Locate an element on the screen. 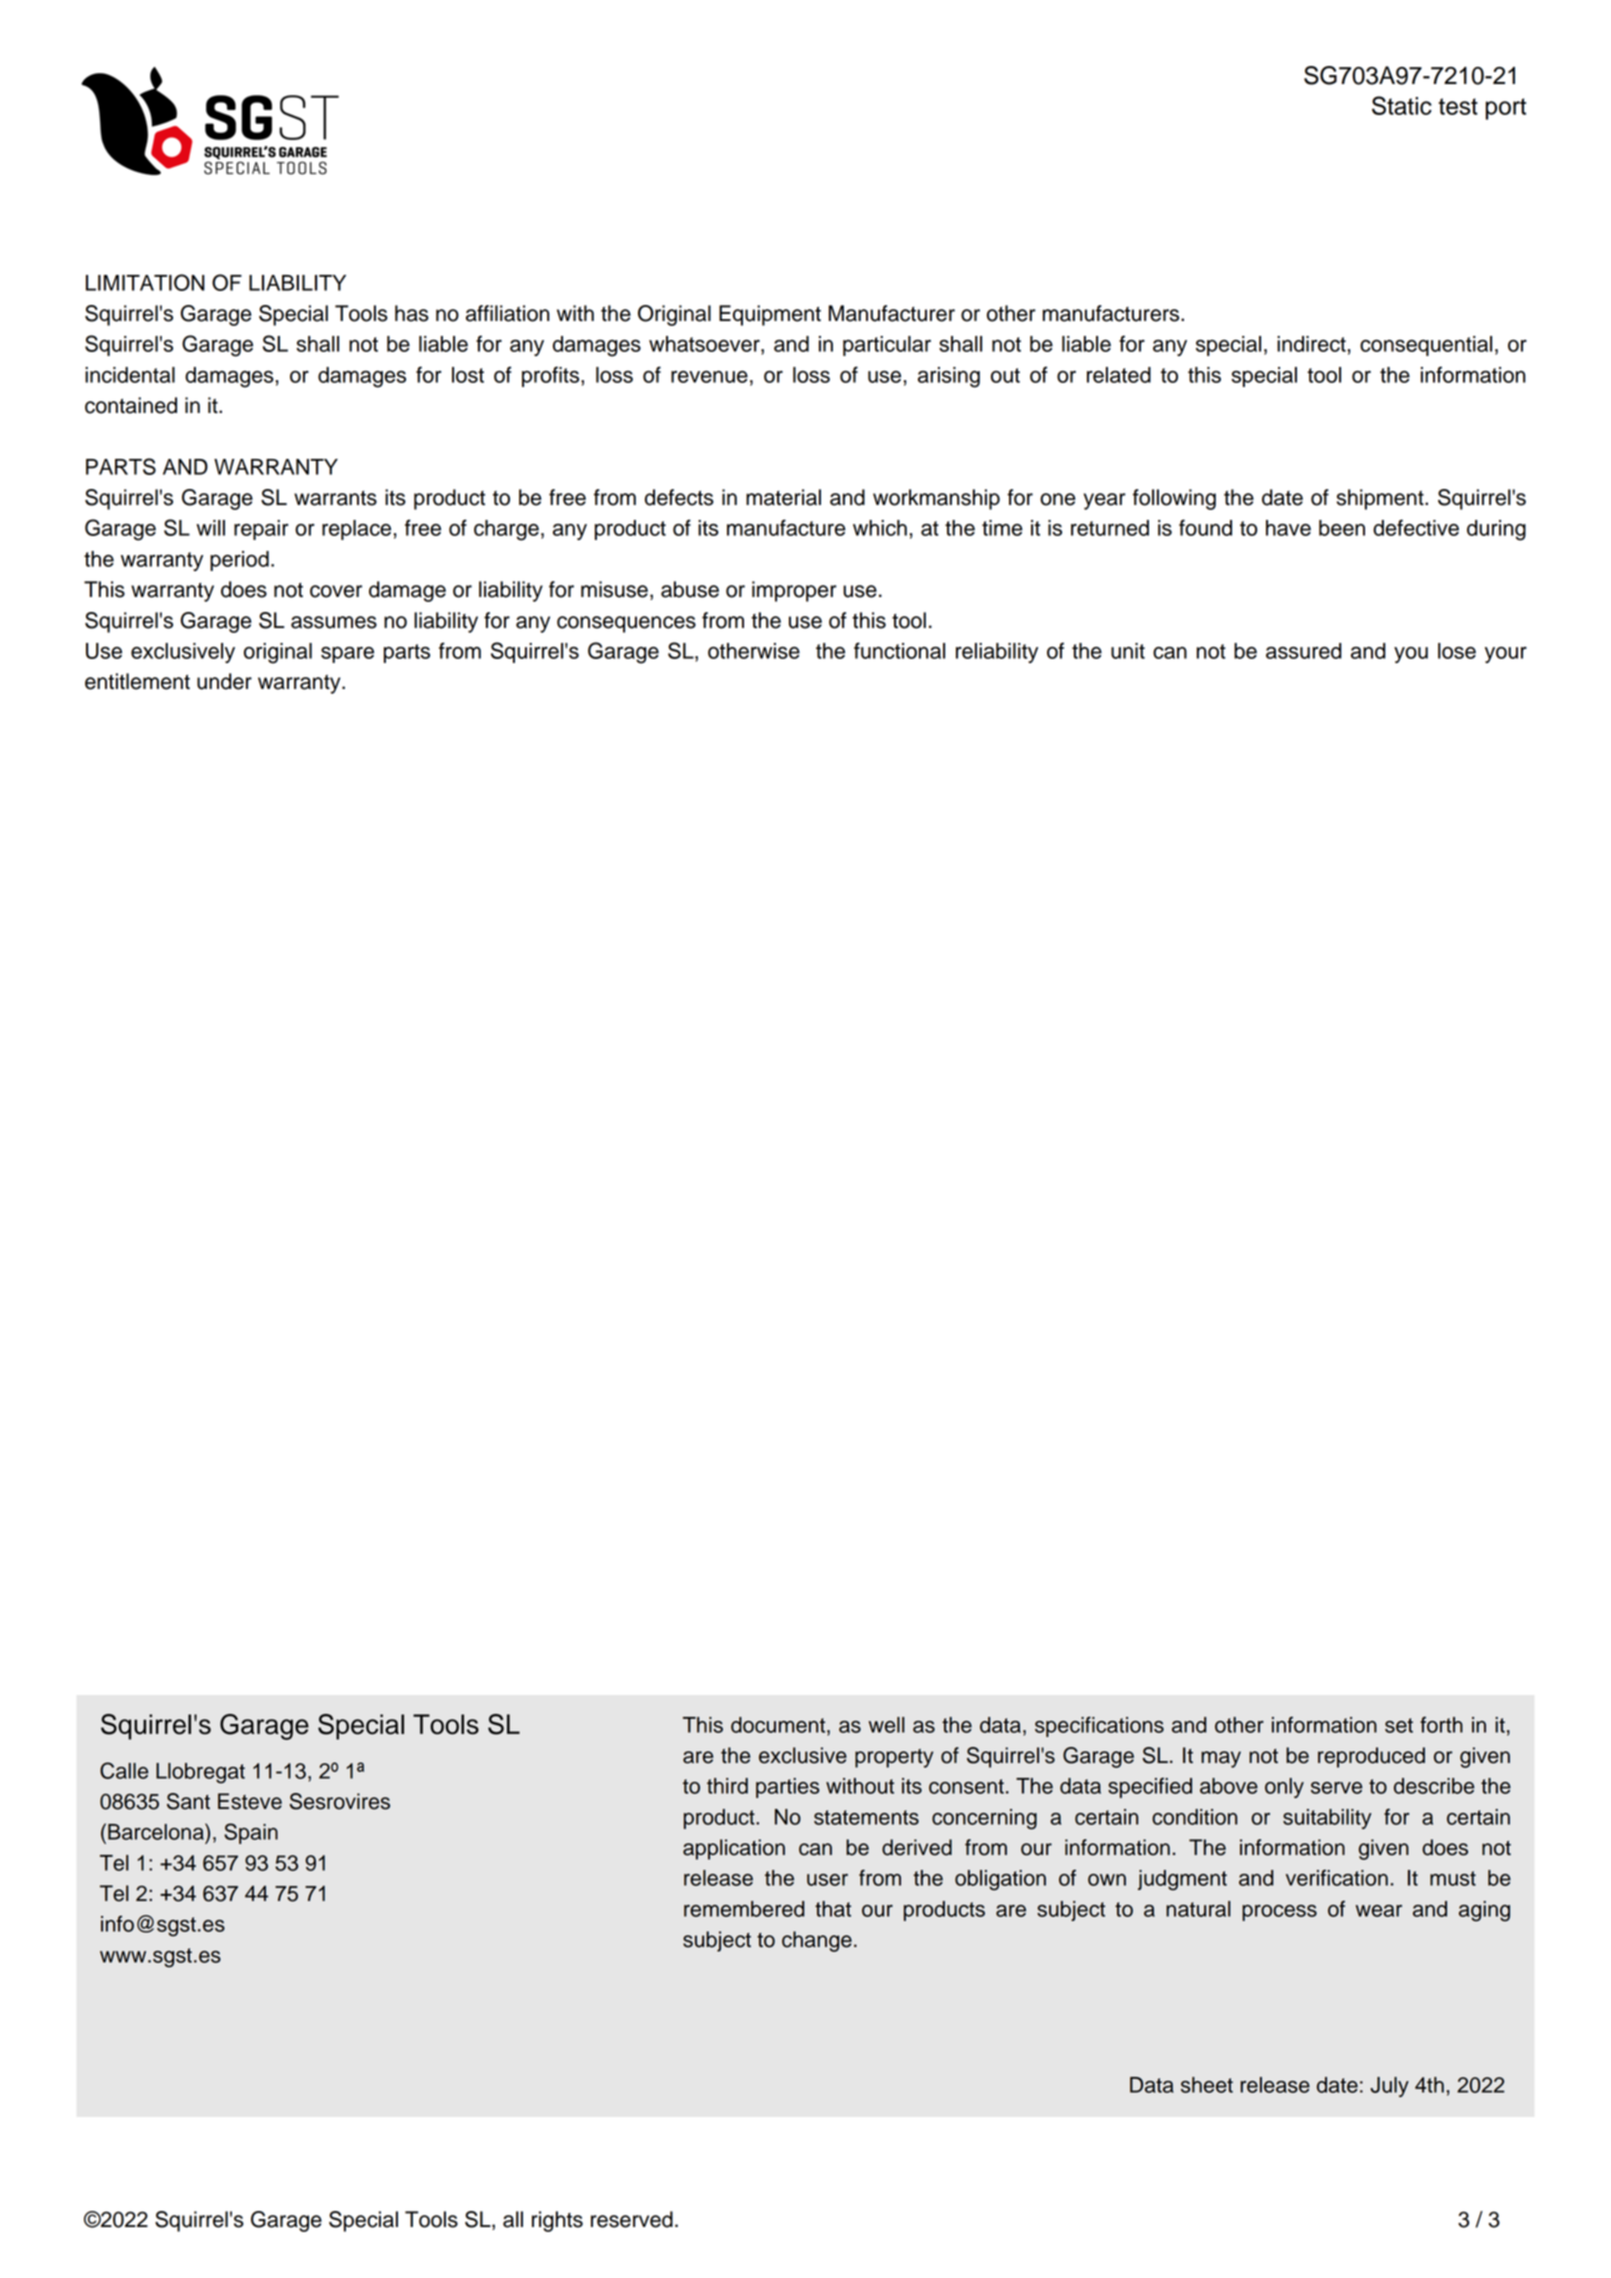  LIMITATION is located at coordinates (145, 282).
